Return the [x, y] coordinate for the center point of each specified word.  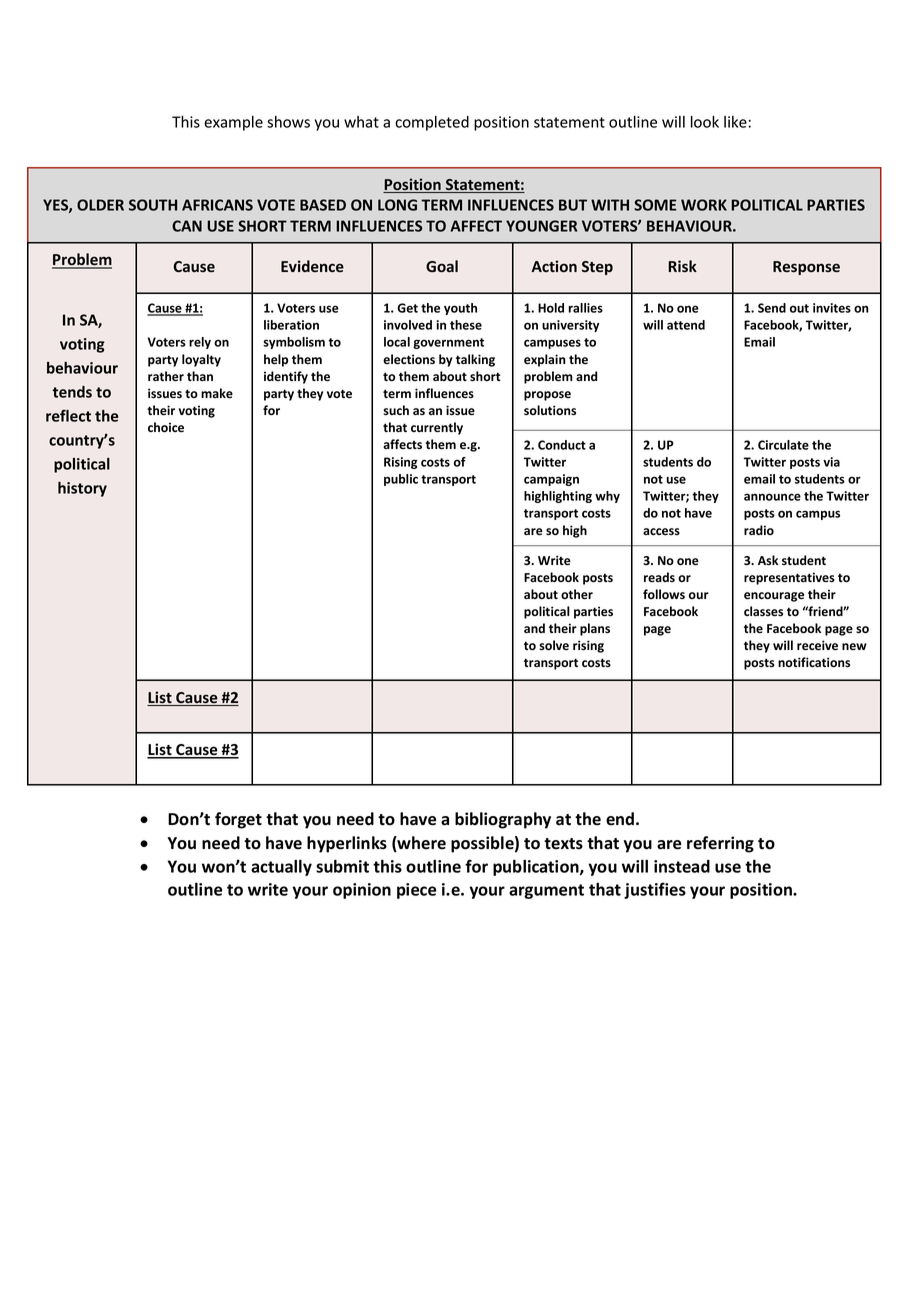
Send [772, 308]
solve [554, 645]
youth [460, 309]
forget [238, 820]
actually [281, 867]
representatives [789, 578]
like [735, 122]
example [233, 123]
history [82, 489]
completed [432, 123]
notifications [814, 662]
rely [200, 343]
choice [166, 427]
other [577, 594]
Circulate [783, 445]
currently [437, 428]
